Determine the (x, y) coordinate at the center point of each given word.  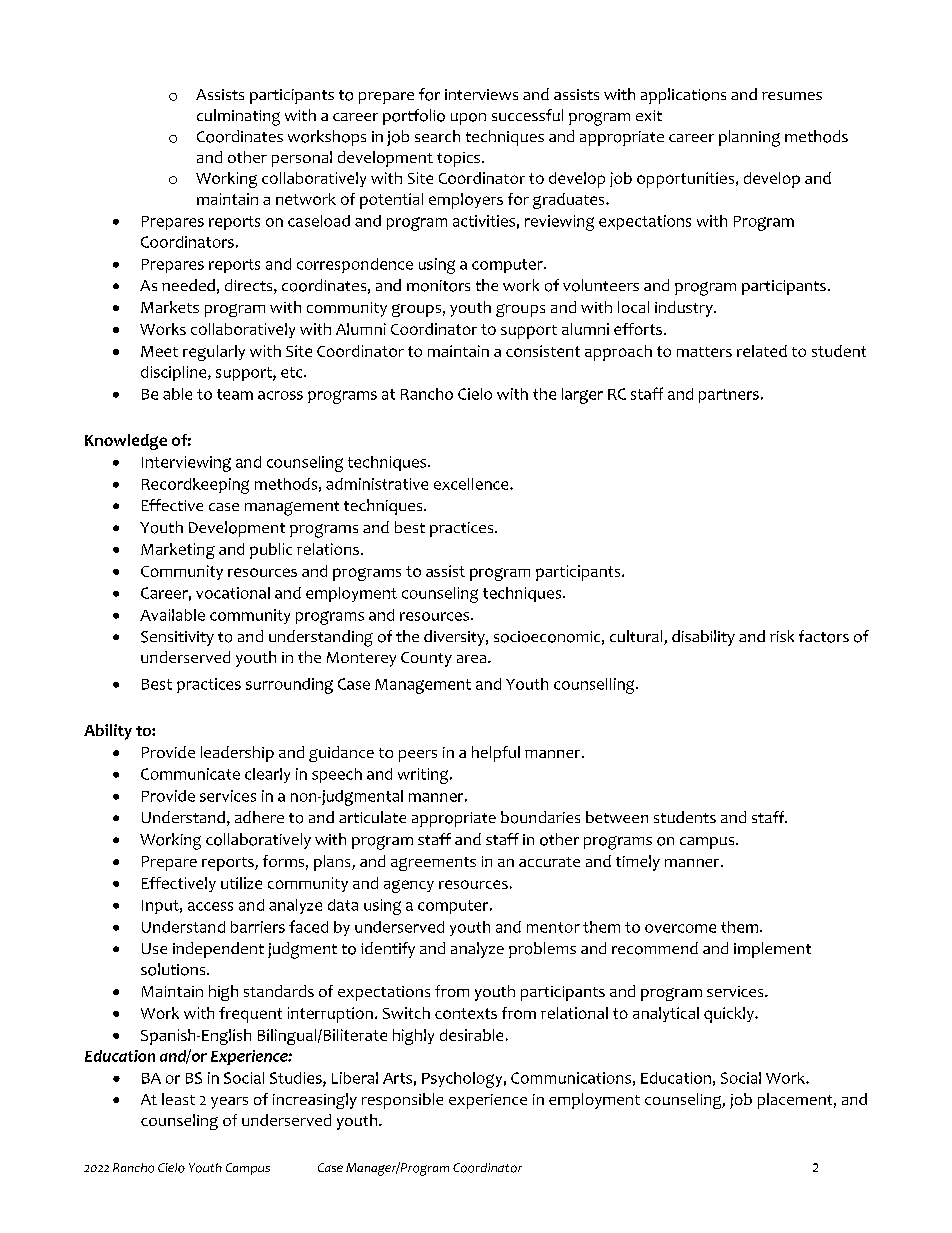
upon (468, 119)
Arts (397, 1078)
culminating (238, 117)
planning (749, 138)
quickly (730, 1015)
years (229, 1103)
